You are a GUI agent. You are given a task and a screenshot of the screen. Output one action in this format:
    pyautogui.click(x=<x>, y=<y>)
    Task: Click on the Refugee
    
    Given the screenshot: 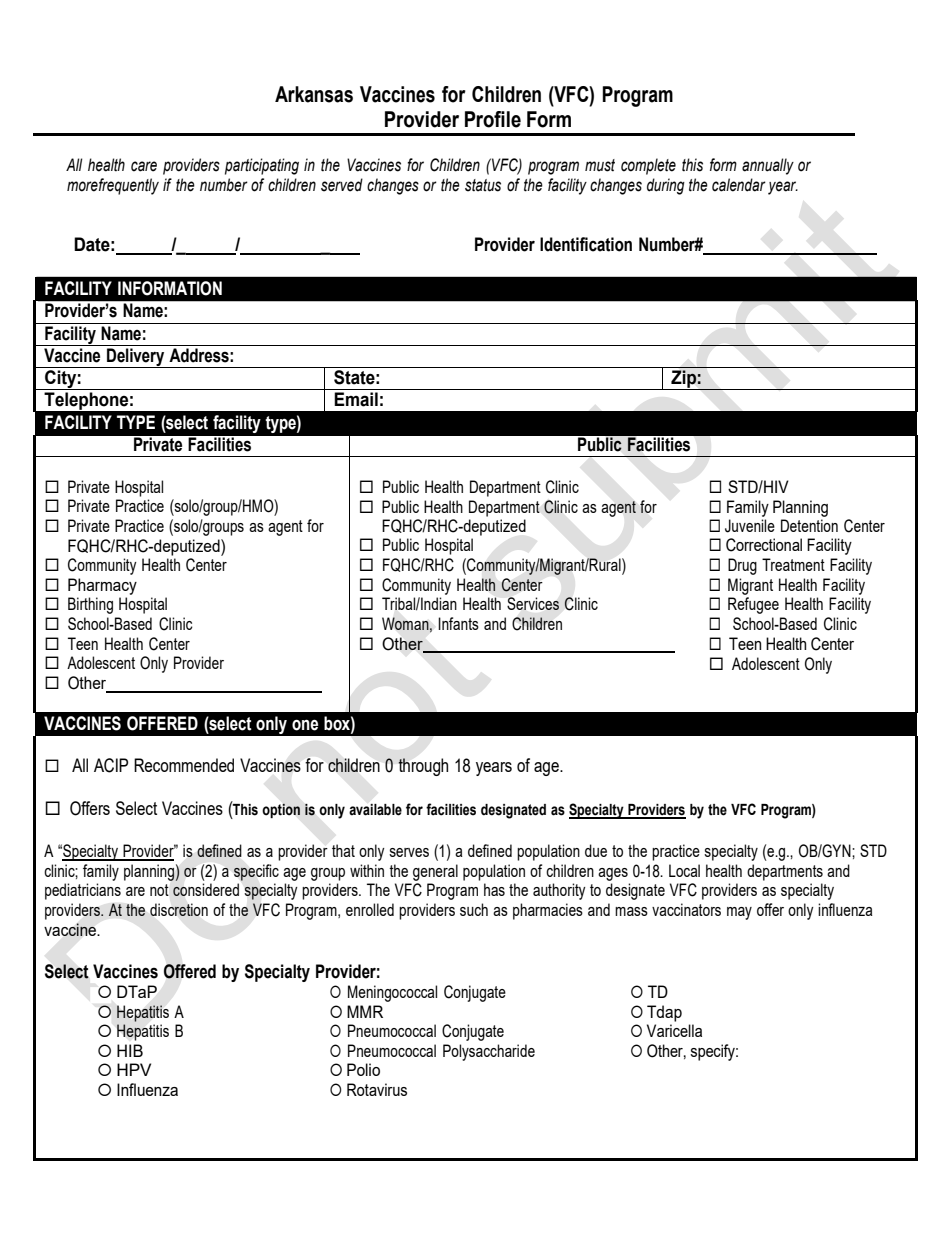 What is the action you would take?
    pyautogui.click(x=753, y=605)
